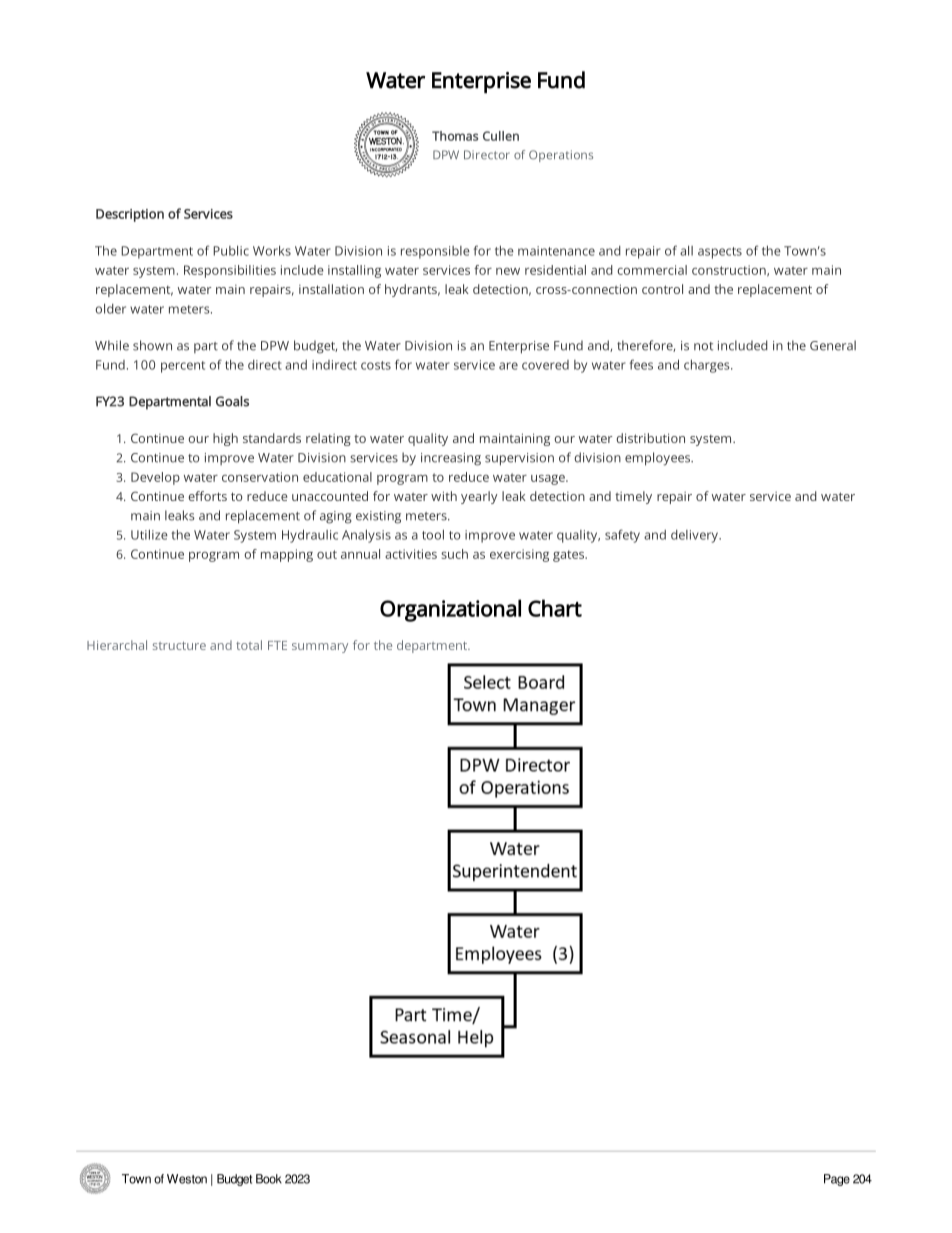  I want to click on yearly, so click(479, 497).
